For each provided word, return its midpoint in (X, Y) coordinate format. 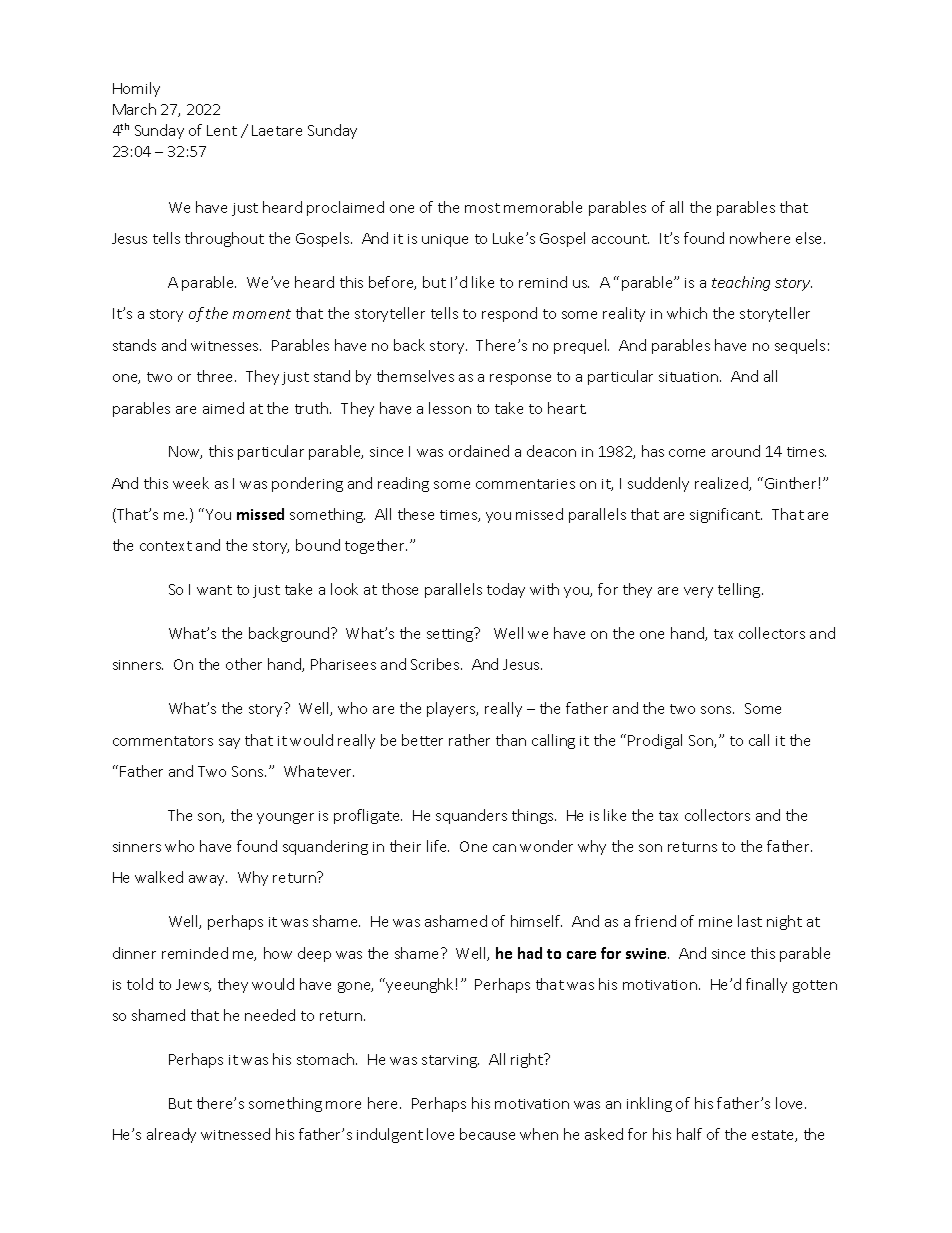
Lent (222, 130)
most (482, 208)
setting (451, 634)
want (214, 590)
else (810, 238)
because (487, 1134)
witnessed (235, 1134)
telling (740, 590)
